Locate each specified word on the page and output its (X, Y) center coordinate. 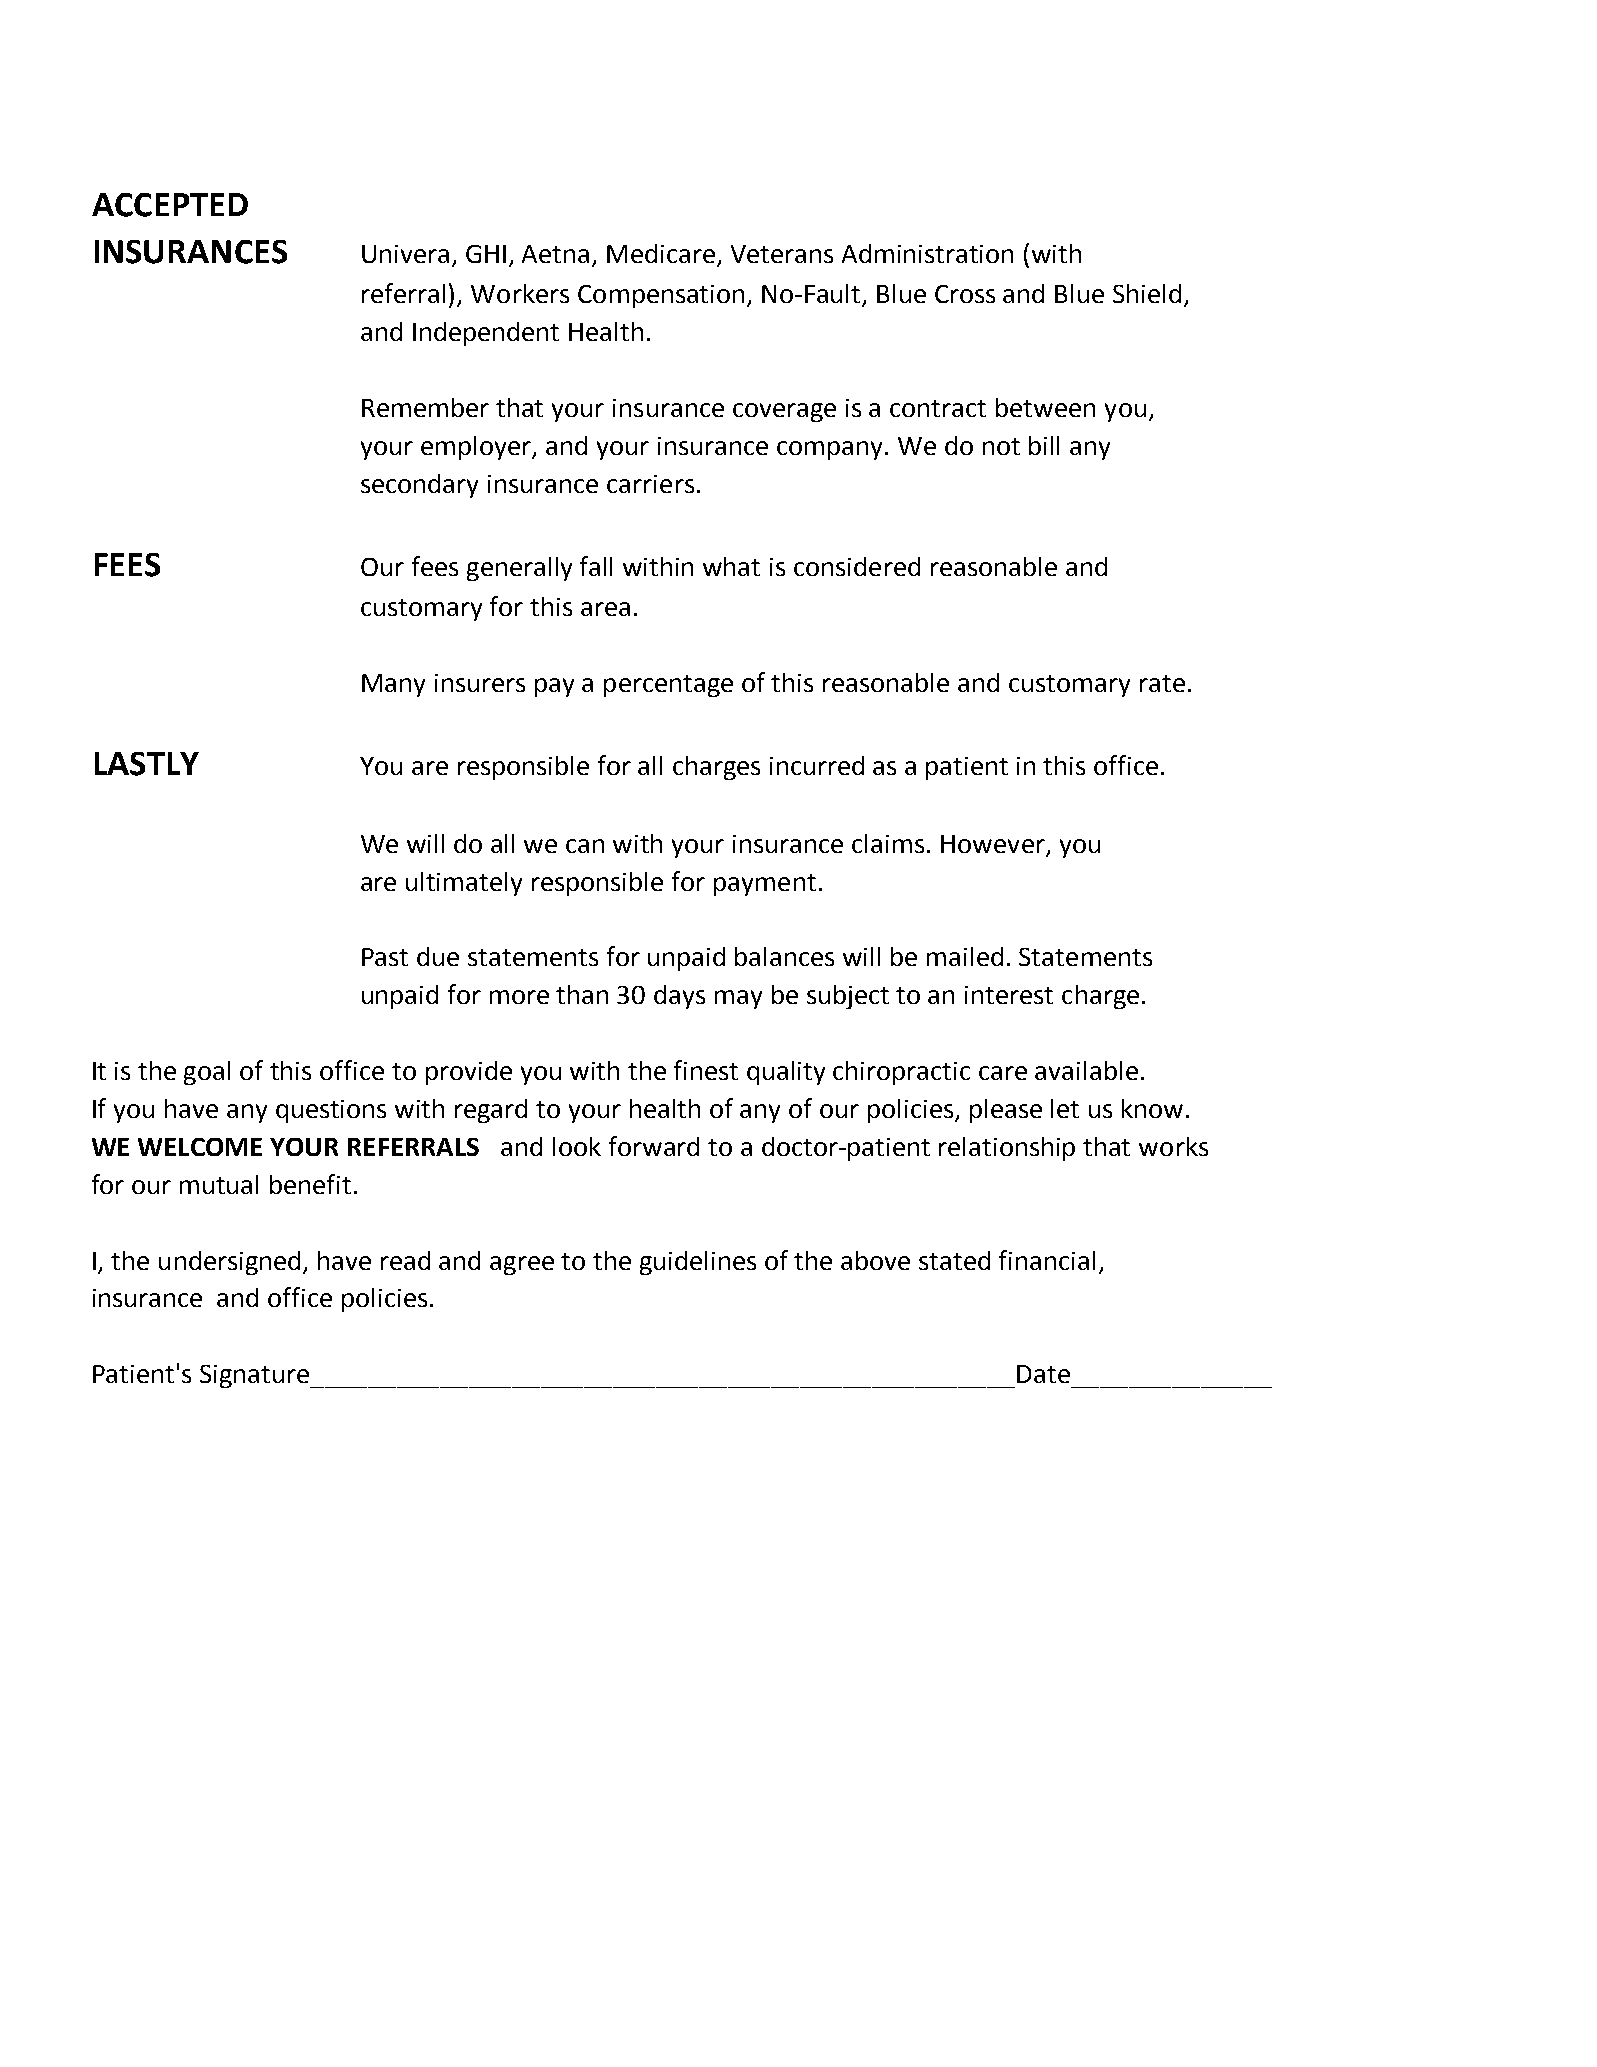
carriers (650, 484)
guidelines (698, 1263)
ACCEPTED (170, 205)
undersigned (229, 1263)
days (679, 997)
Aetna (555, 254)
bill (1044, 445)
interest (1009, 995)
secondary (419, 486)
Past (385, 957)
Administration (927, 253)
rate (1162, 683)
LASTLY (147, 764)
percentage (668, 686)
